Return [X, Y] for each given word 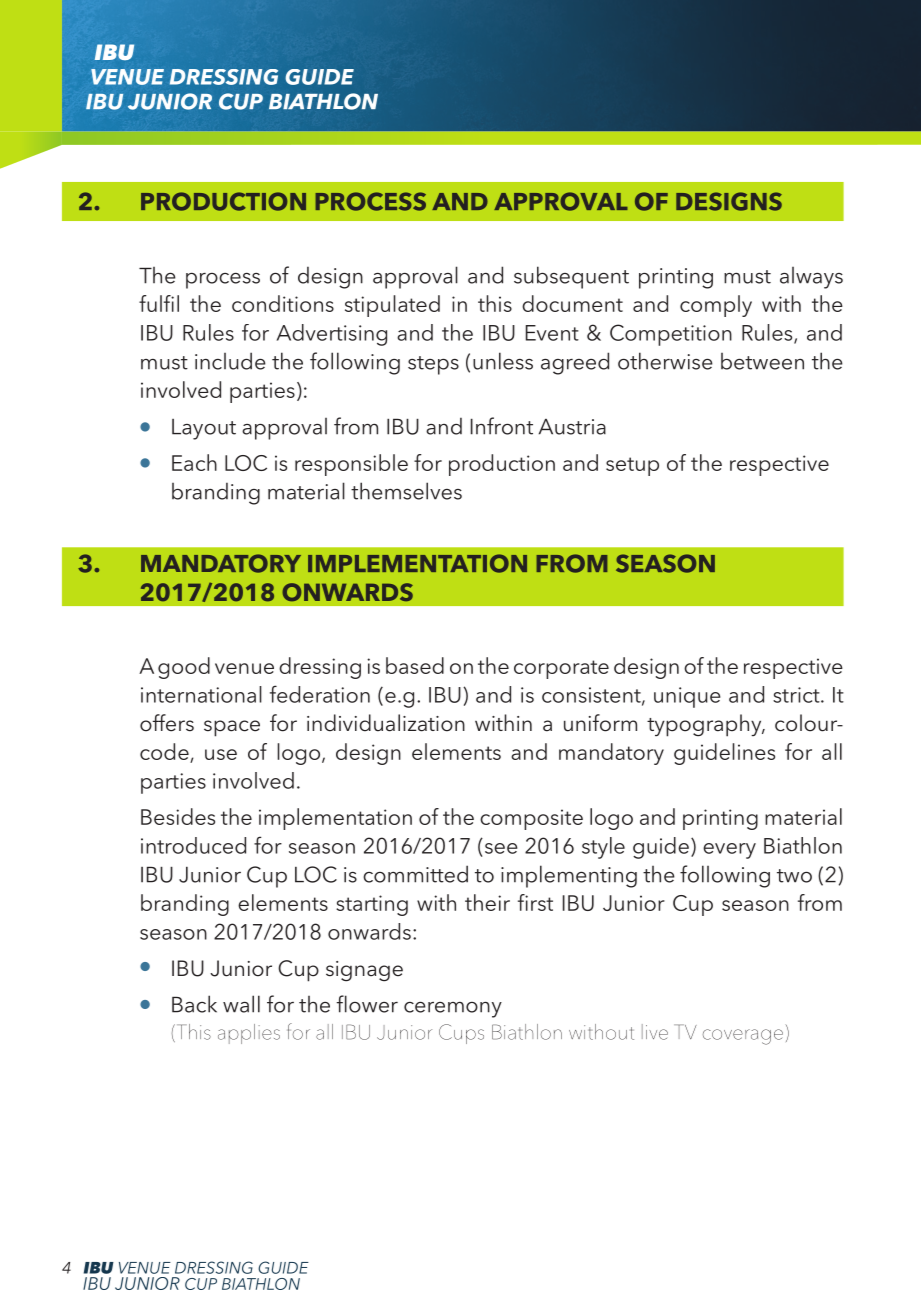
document [572, 303]
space [232, 728]
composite [531, 819]
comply [716, 306]
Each [194, 462]
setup [632, 466]
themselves [406, 491]
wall [241, 1004]
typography [705, 725]
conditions [283, 303]
